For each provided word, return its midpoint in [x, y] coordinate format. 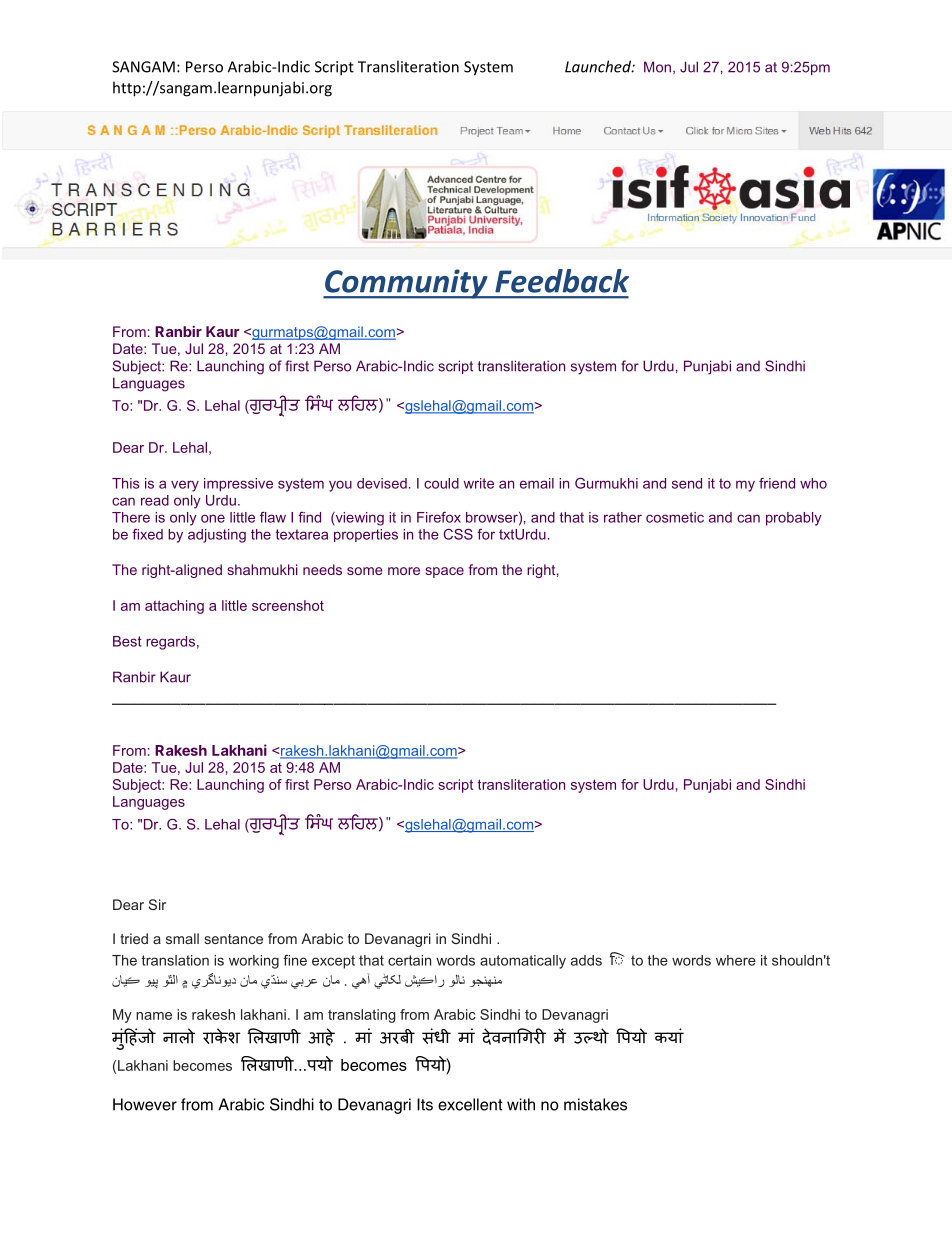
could [441, 483]
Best [127, 641]
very [185, 486]
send [687, 483]
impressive [238, 485]
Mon [657, 67]
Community [406, 284]
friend [777, 483]
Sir [157, 904]
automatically [523, 962]
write [478, 483]
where [736, 960]
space [444, 572]
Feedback [562, 281]
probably [794, 519]
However [145, 1104]
